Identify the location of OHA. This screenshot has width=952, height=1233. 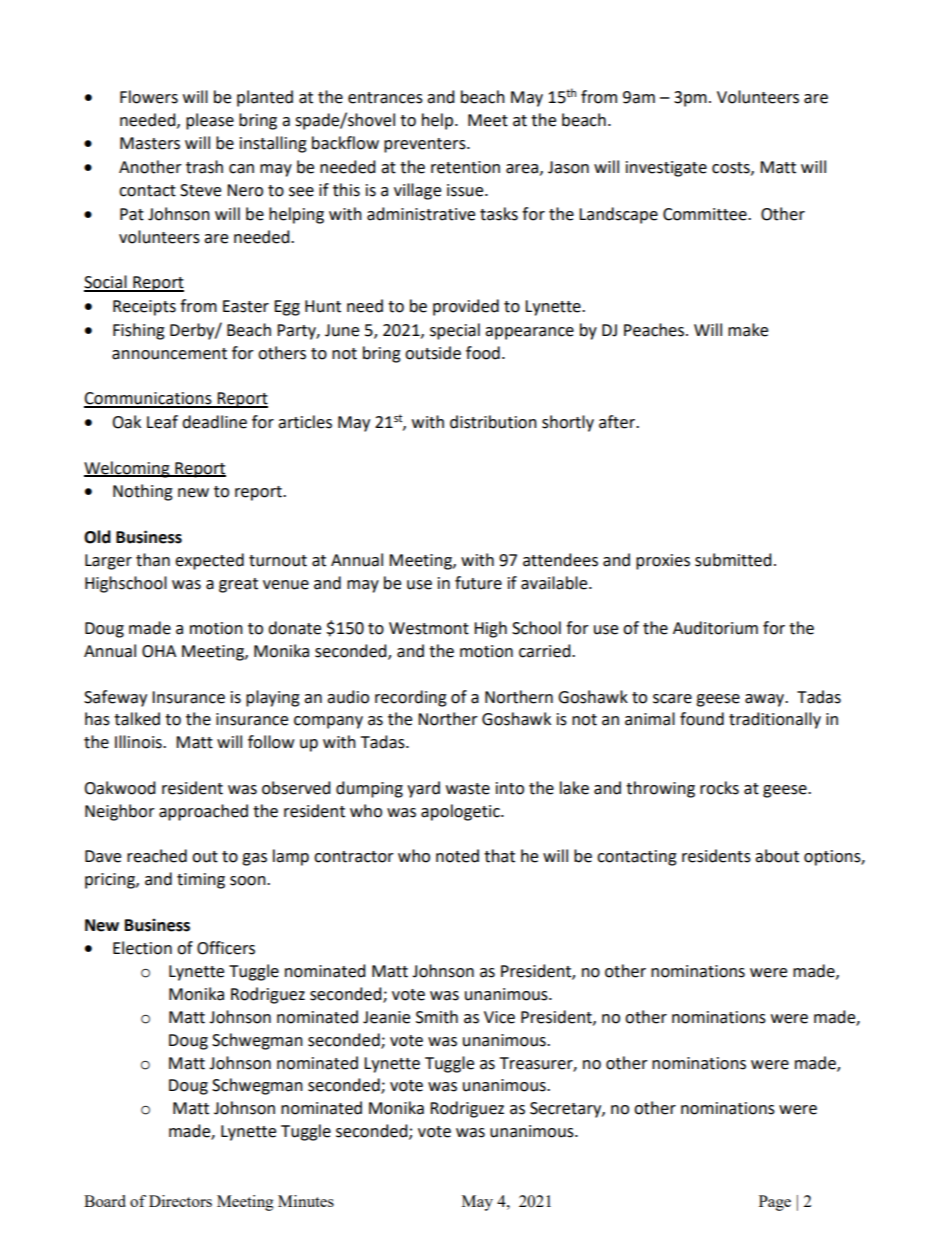
(159, 651).
